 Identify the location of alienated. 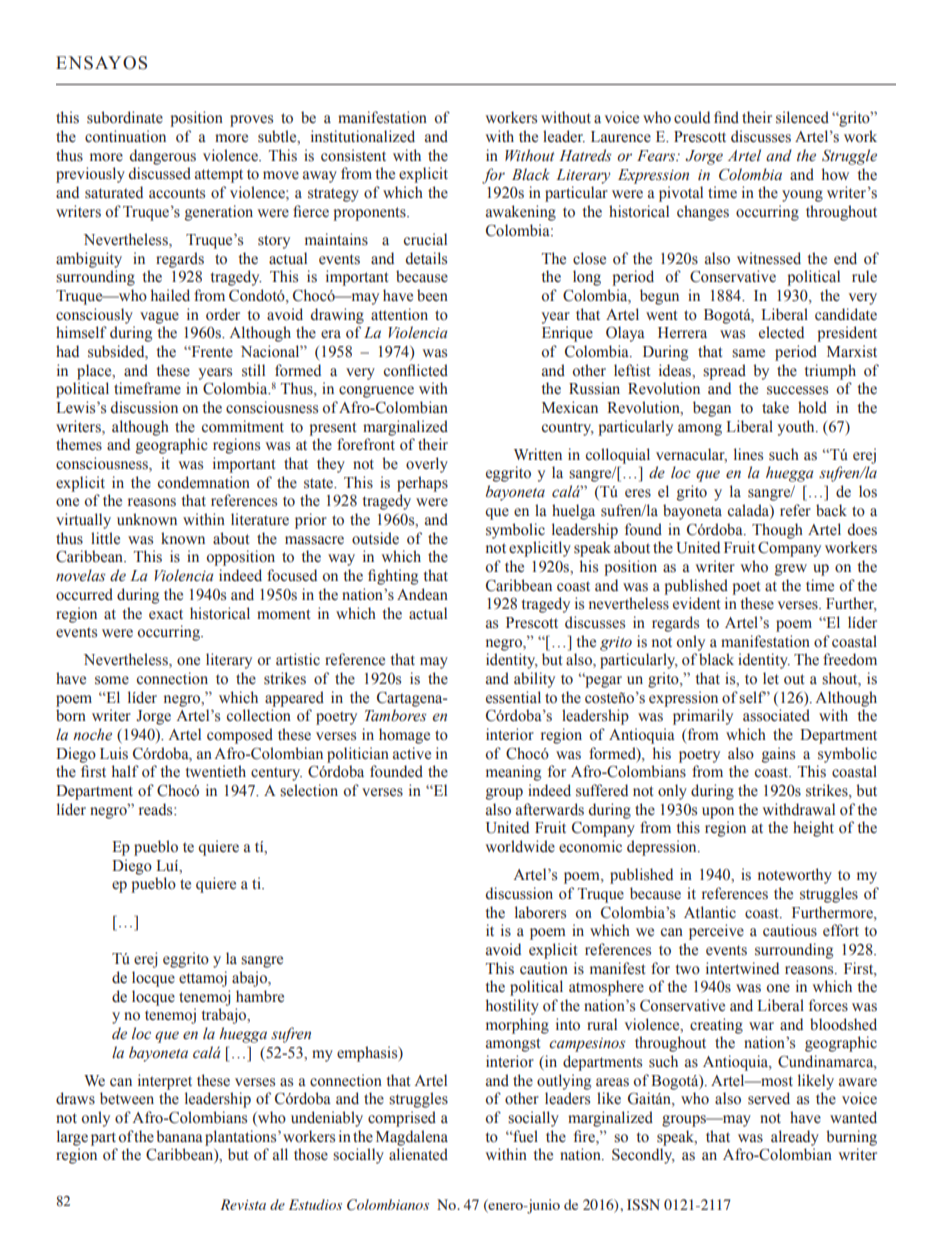
(418, 1154).
